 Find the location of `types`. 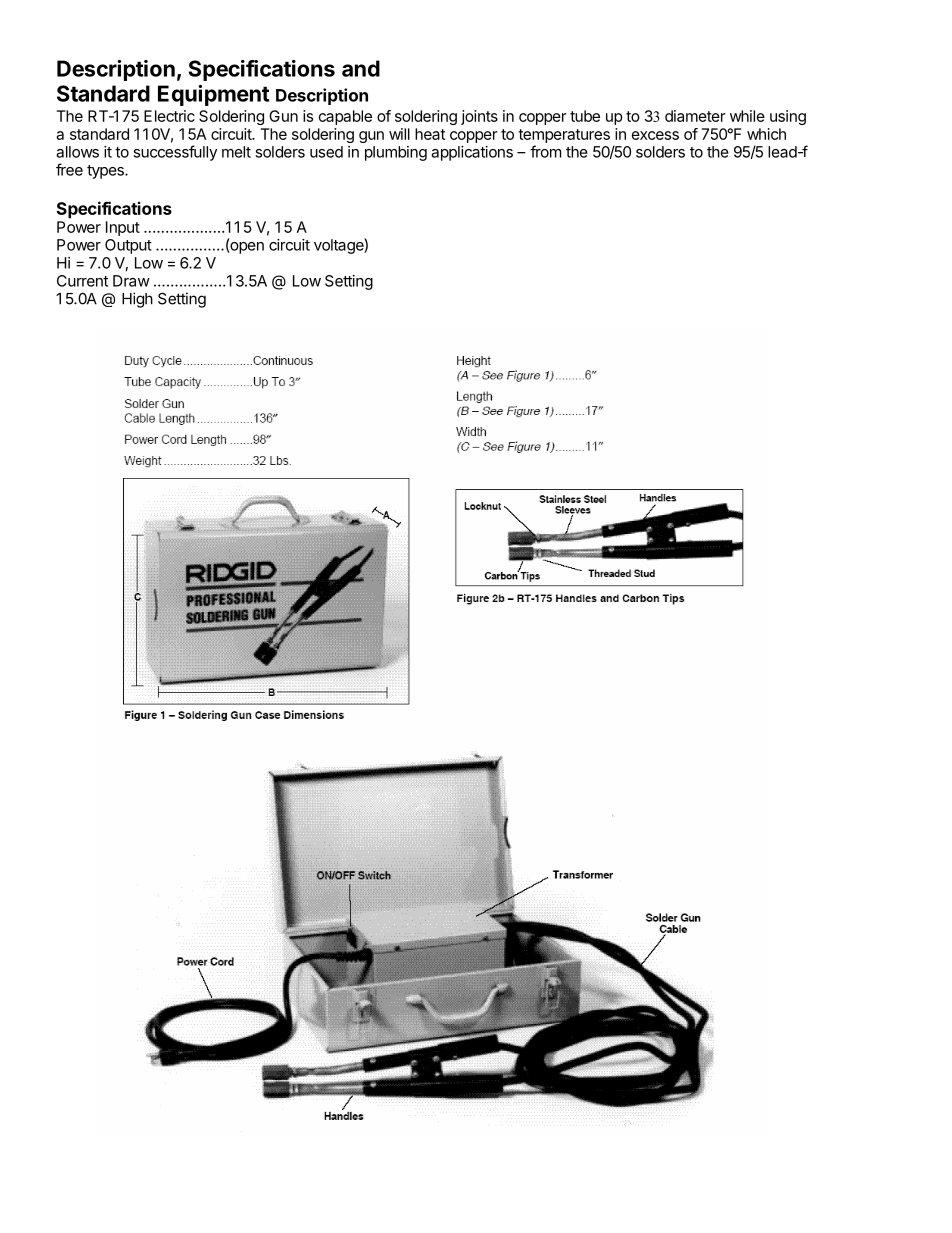

types is located at coordinates (106, 172).
